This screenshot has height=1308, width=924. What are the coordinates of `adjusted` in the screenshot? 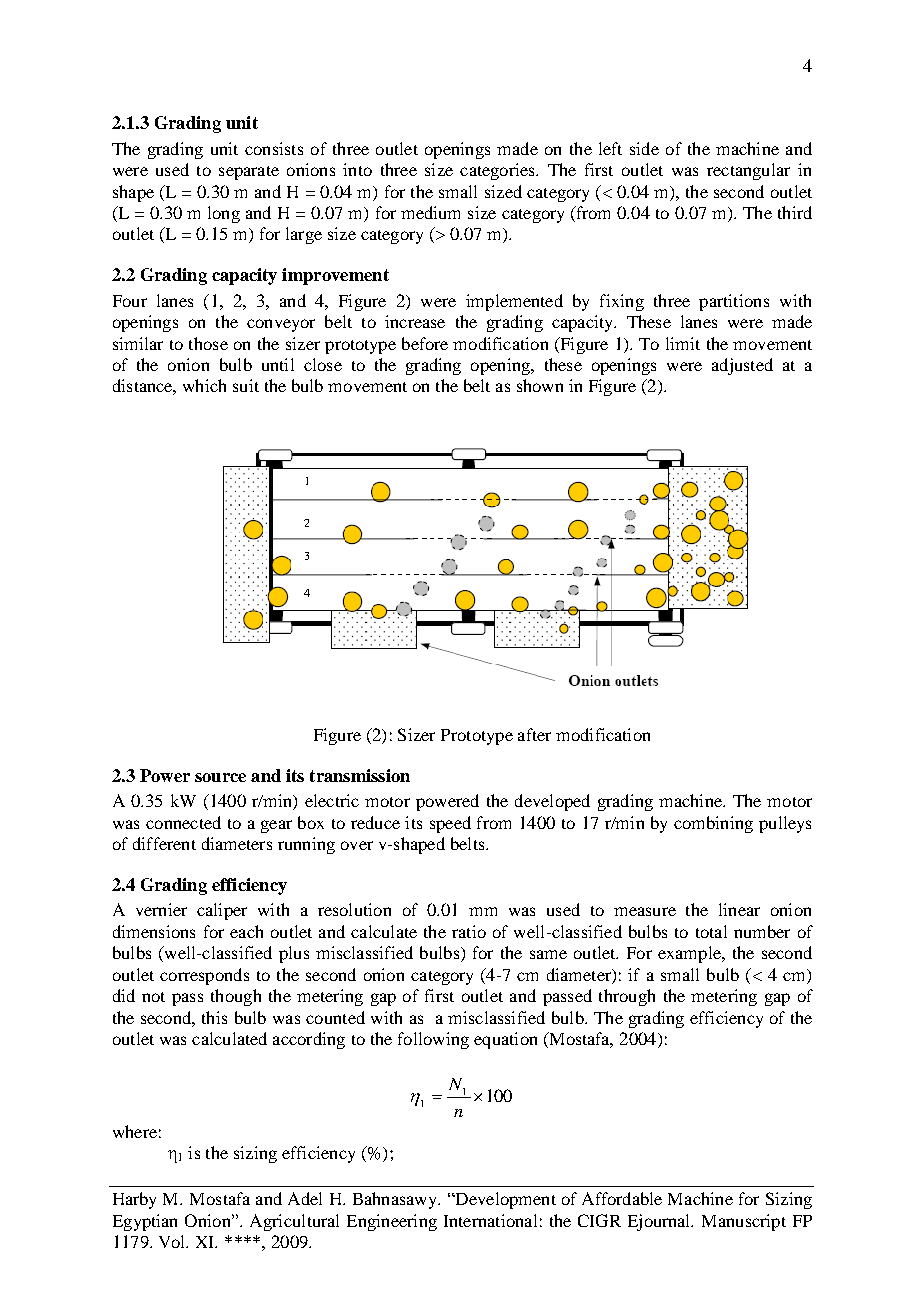 It's located at (742, 366).
